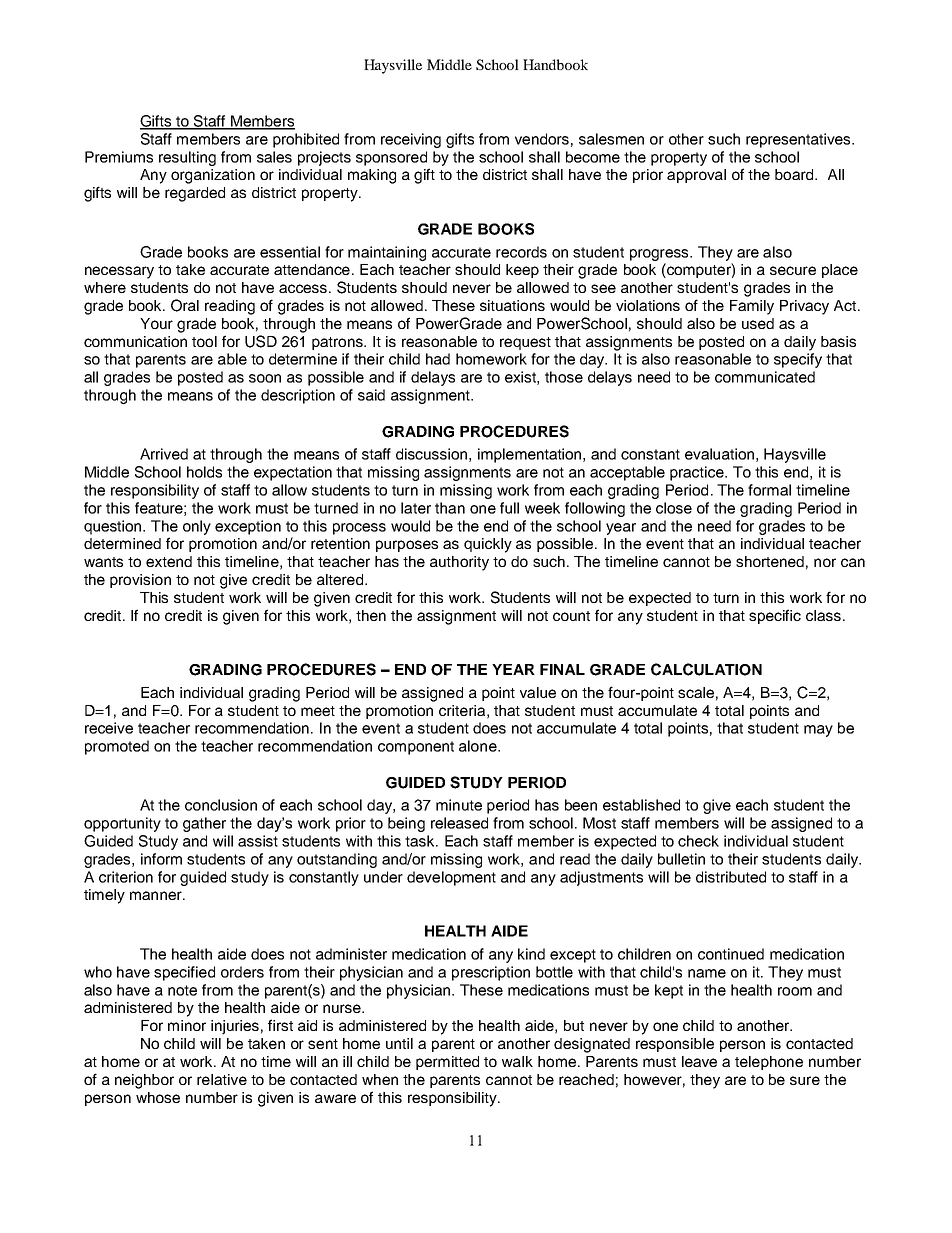 The image size is (952, 1233). What do you see at coordinates (459, 563) in the screenshot?
I see `authority` at bounding box center [459, 563].
